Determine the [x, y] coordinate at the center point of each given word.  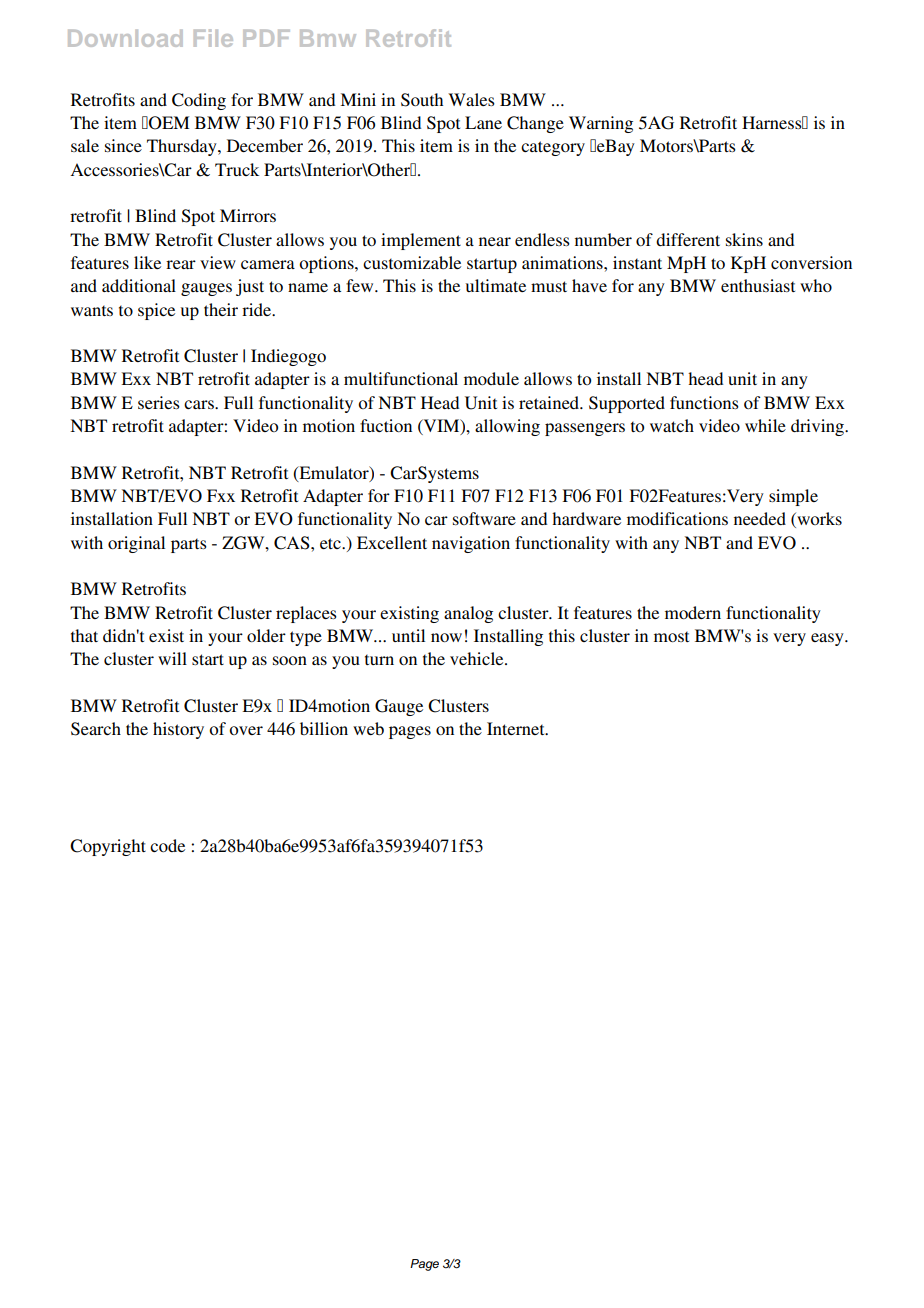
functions [704, 402]
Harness [773, 122]
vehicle [478, 658]
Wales [471, 99]
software [484, 518]
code [167, 845]
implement [421, 241]
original [136, 544]
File [213, 38]
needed [760, 518]
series [159, 402]
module [491, 378]
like [147, 262]
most [671, 636]
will [172, 658]
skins [744, 239]
